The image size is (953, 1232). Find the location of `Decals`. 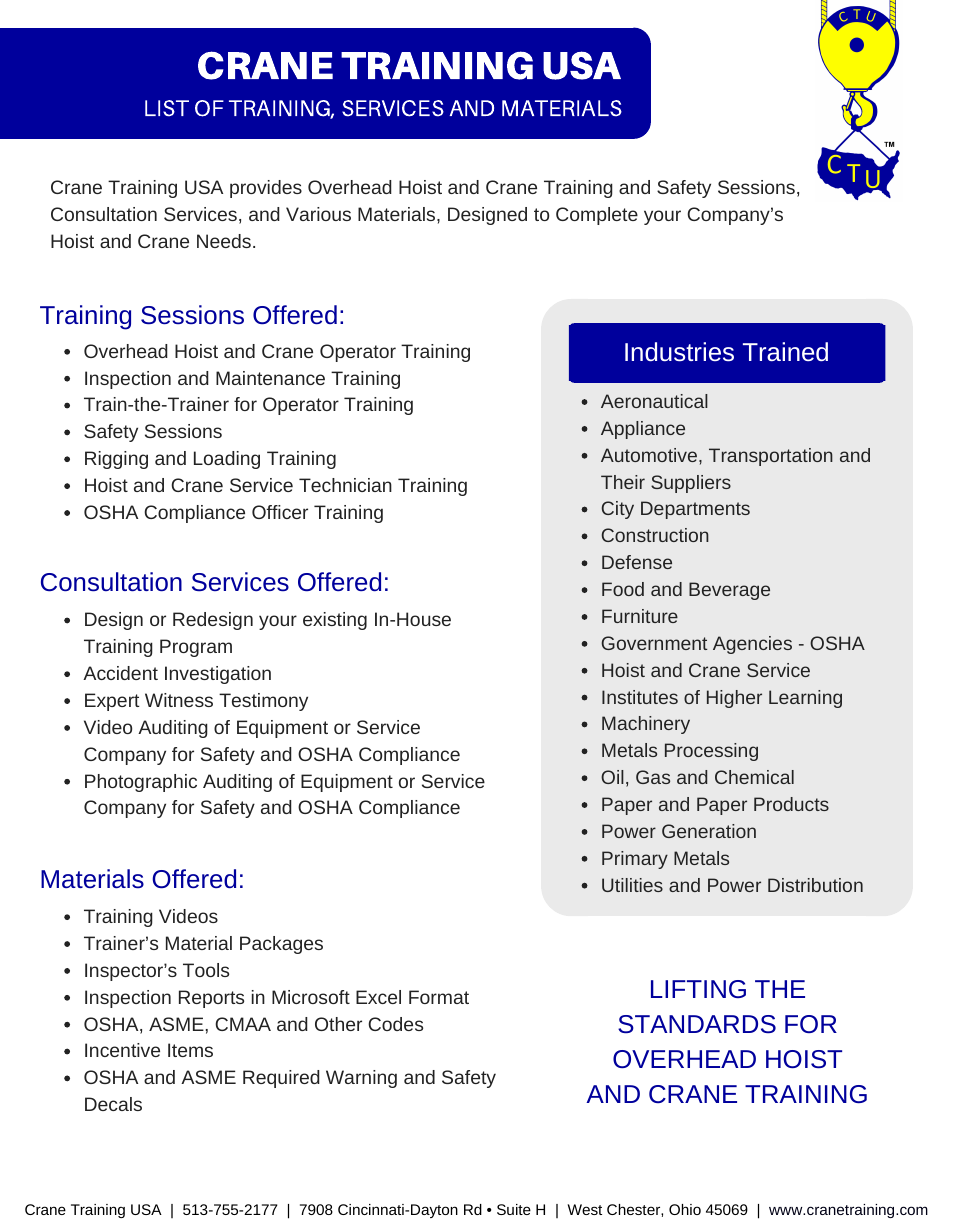

Decals is located at coordinates (113, 1104).
